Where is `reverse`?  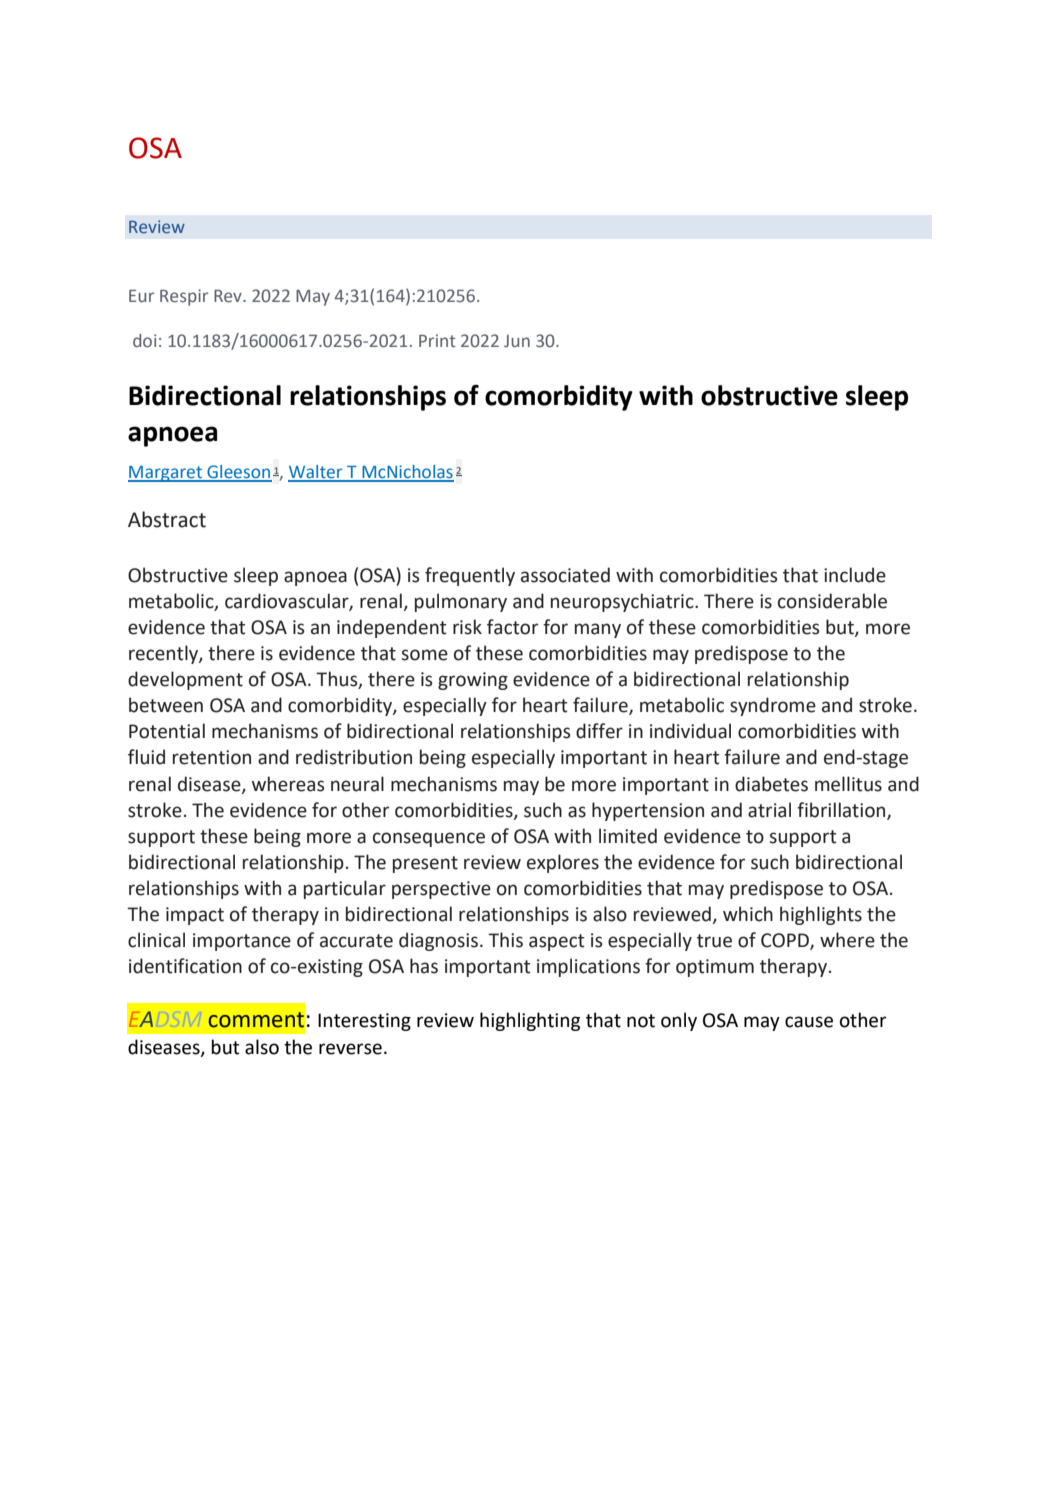
reverse is located at coordinates (350, 1049).
